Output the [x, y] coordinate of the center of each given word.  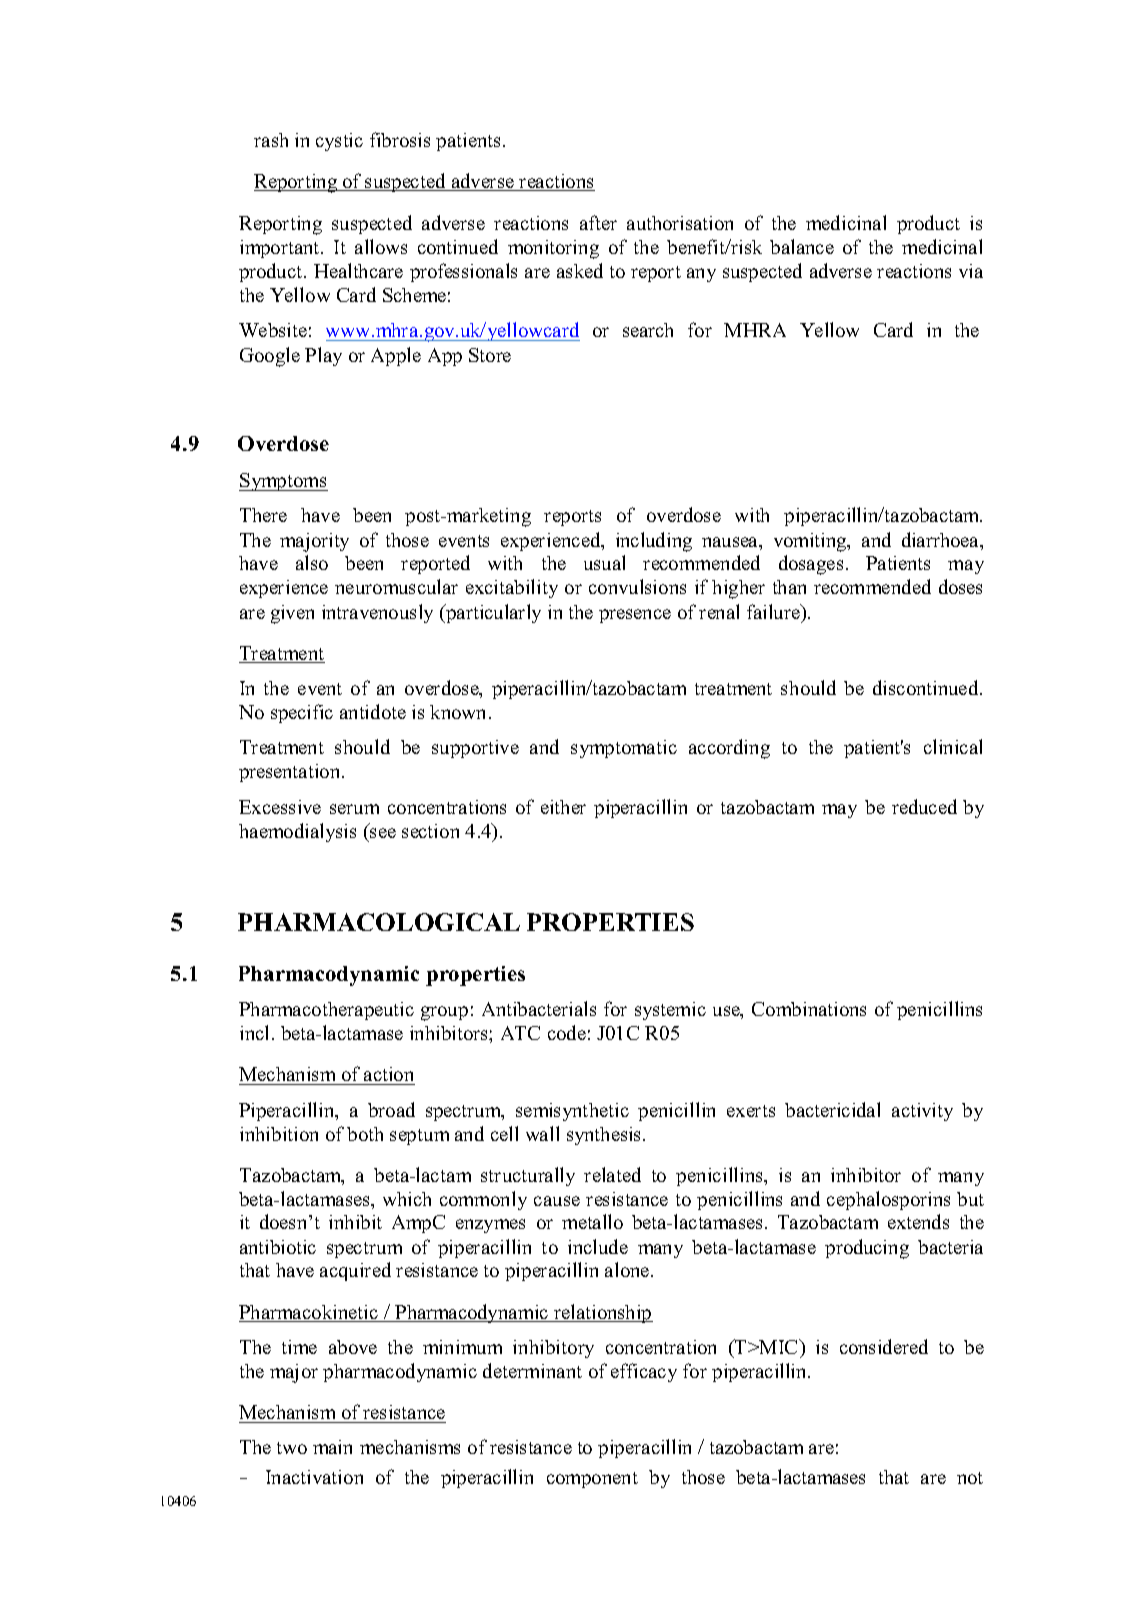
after [598, 222]
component [592, 1480]
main [332, 1447]
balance [802, 246]
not [970, 1478]
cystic [339, 142]
